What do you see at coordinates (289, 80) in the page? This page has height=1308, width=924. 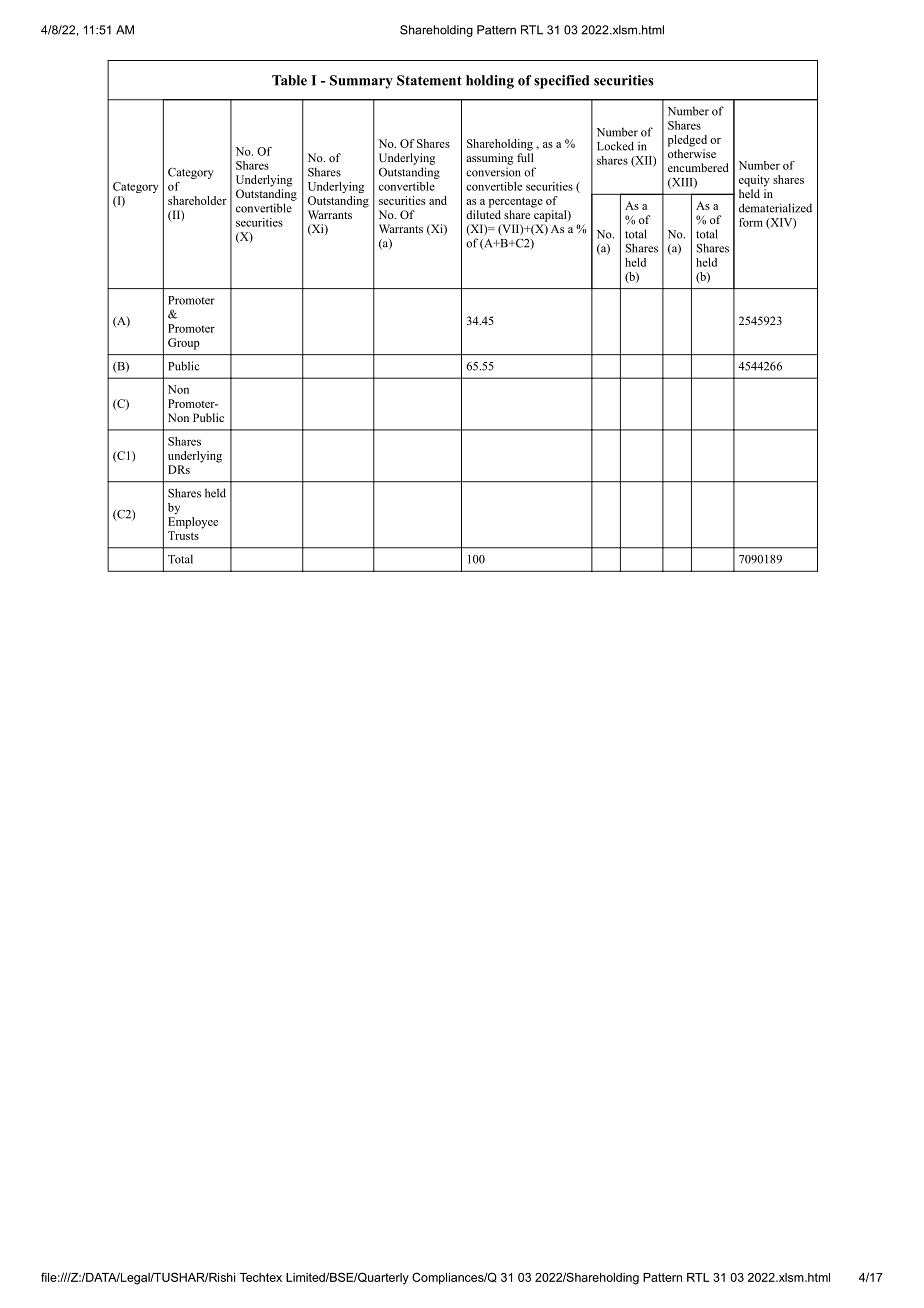 I see `Table` at bounding box center [289, 80].
